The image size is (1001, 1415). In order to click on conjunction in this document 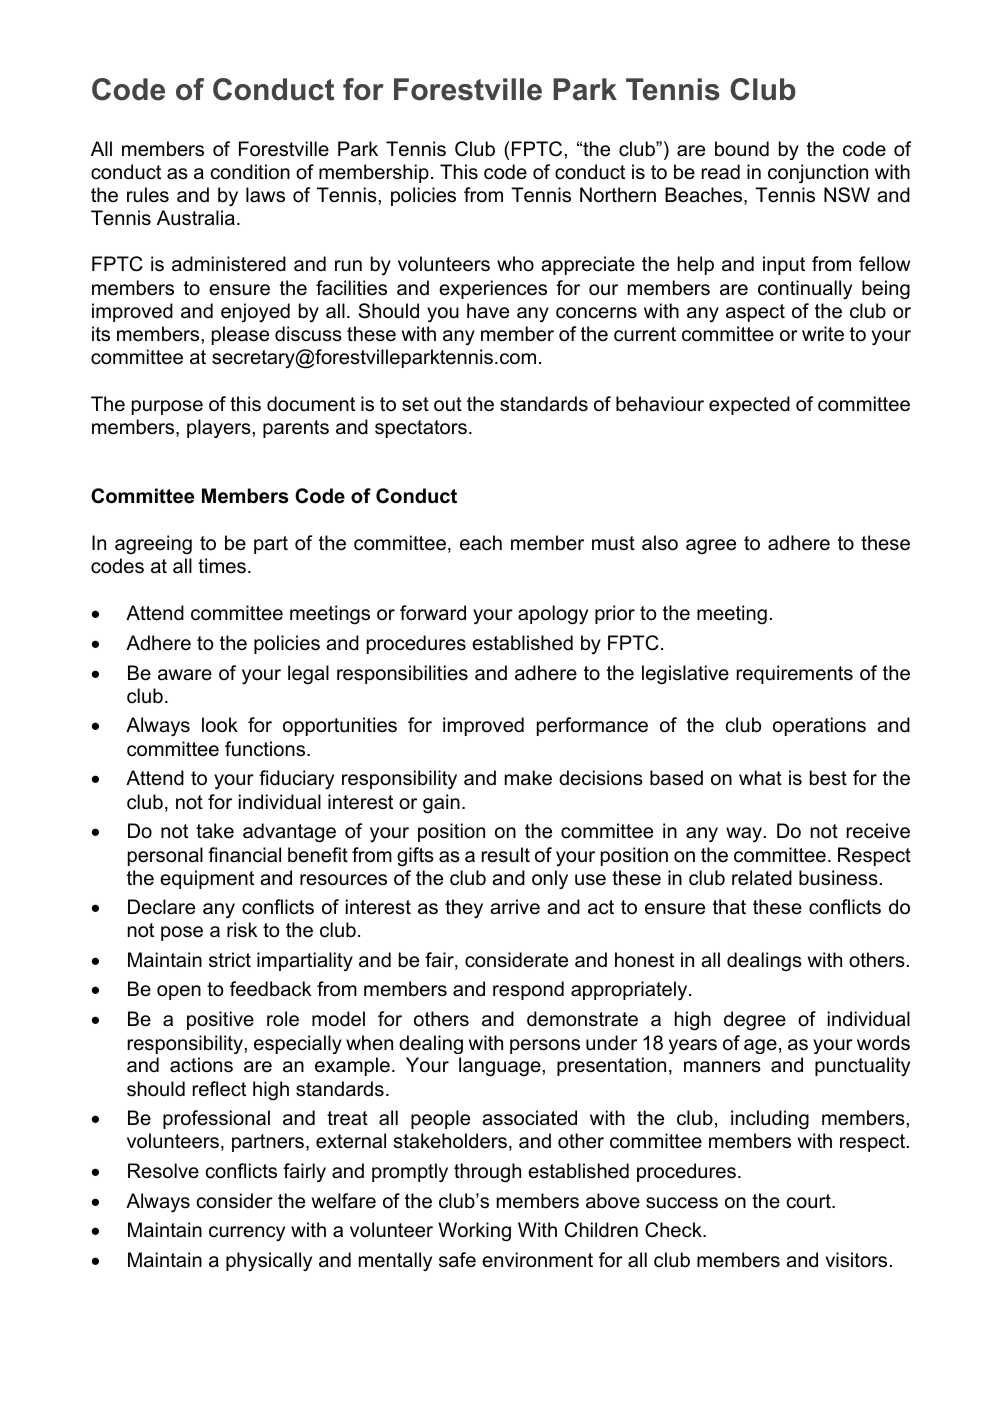, I will do `click(818, 174)`.
